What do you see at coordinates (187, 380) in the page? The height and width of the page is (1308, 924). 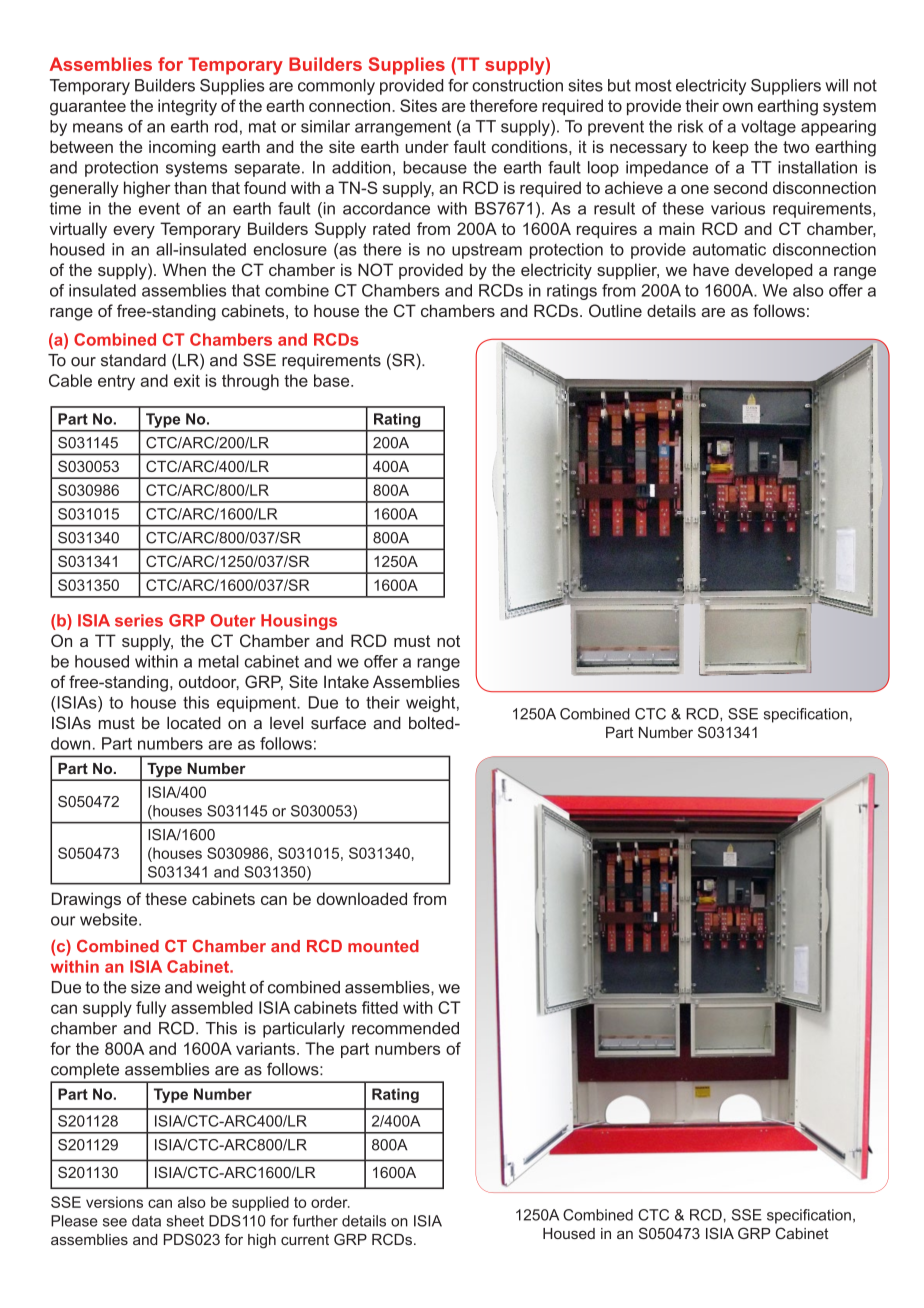 I see `exit` at bounding box center [187, 380].
